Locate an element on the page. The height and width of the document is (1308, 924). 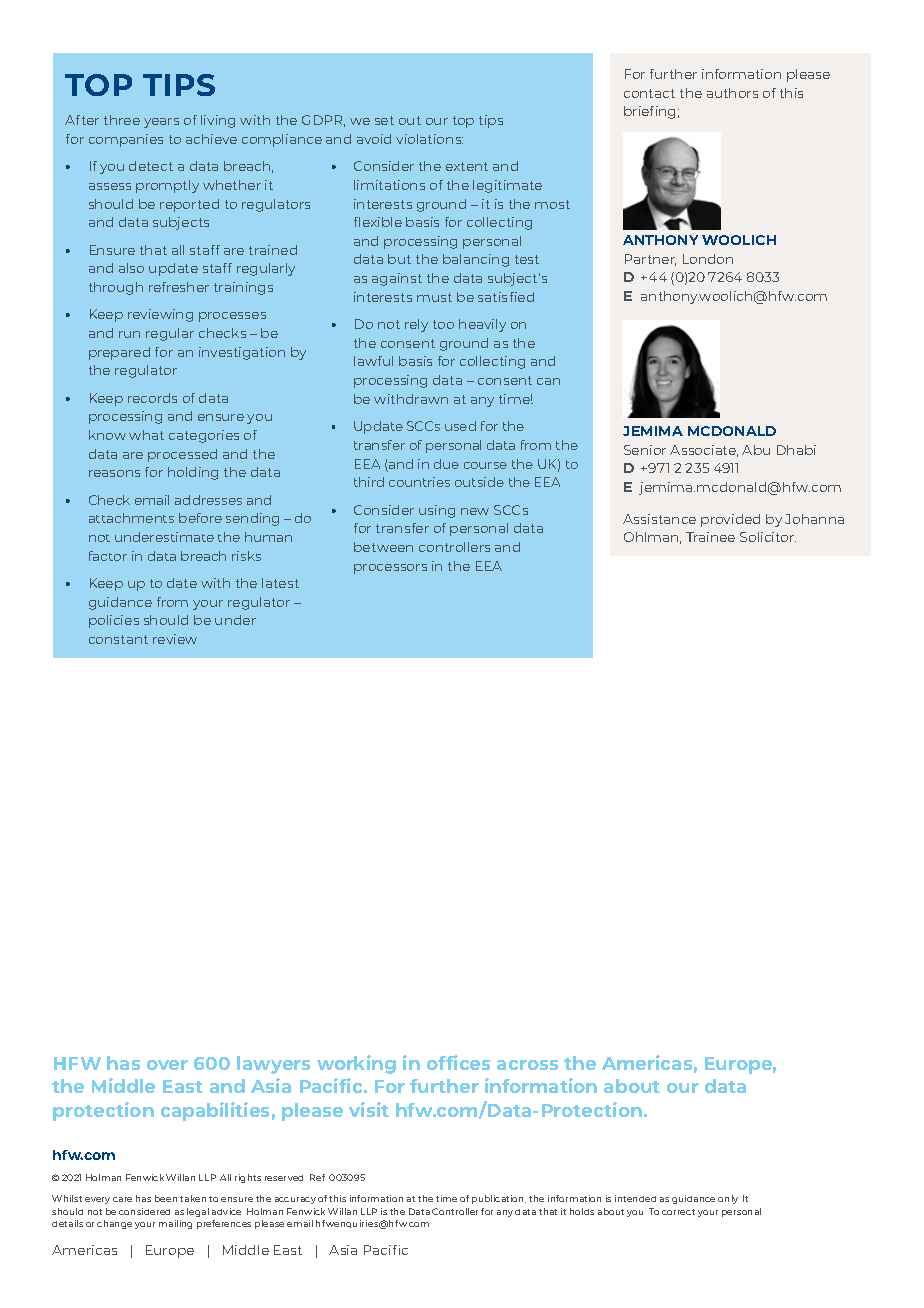
publication is located at coordinates (499, 1199).
